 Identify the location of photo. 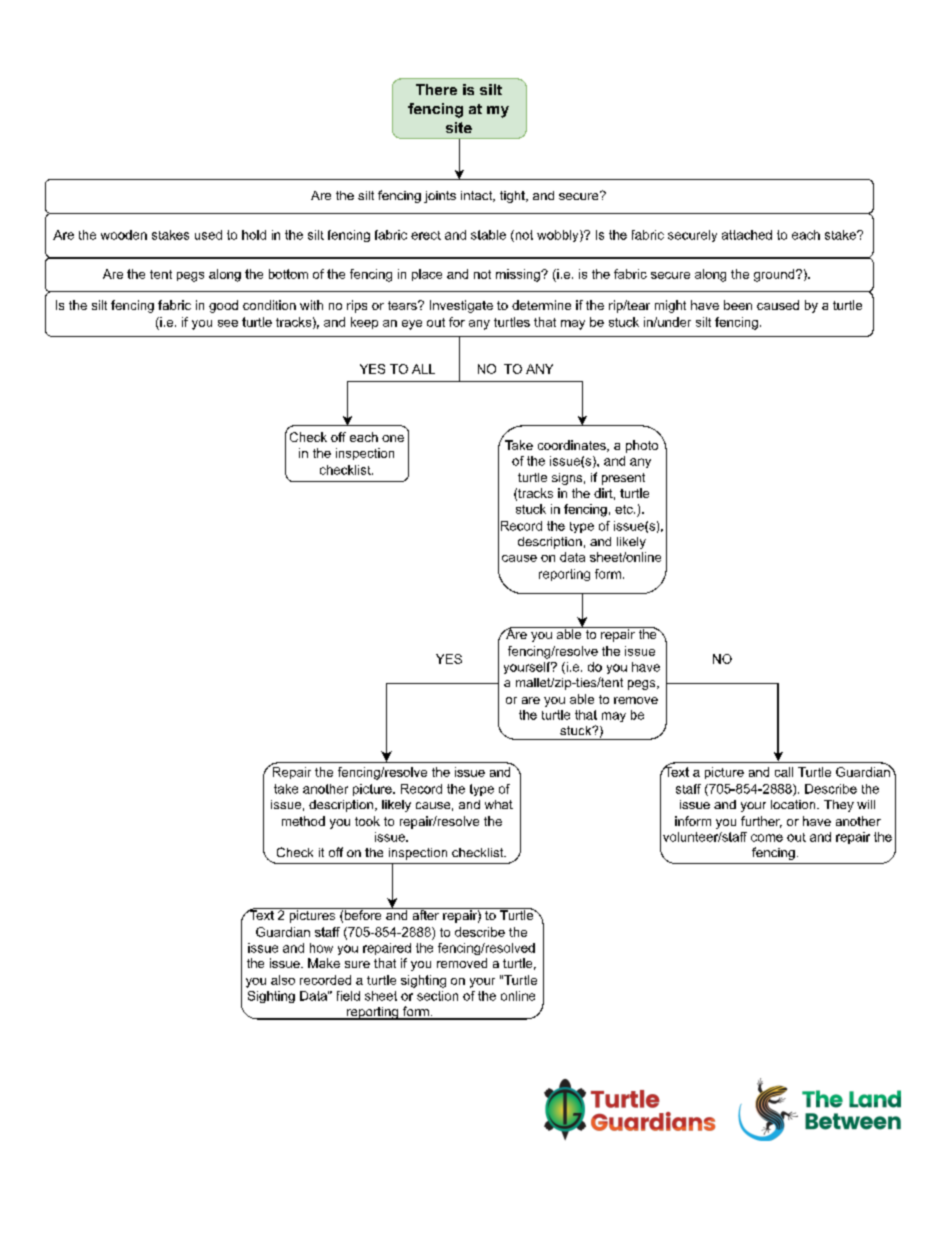
(642, 446).
